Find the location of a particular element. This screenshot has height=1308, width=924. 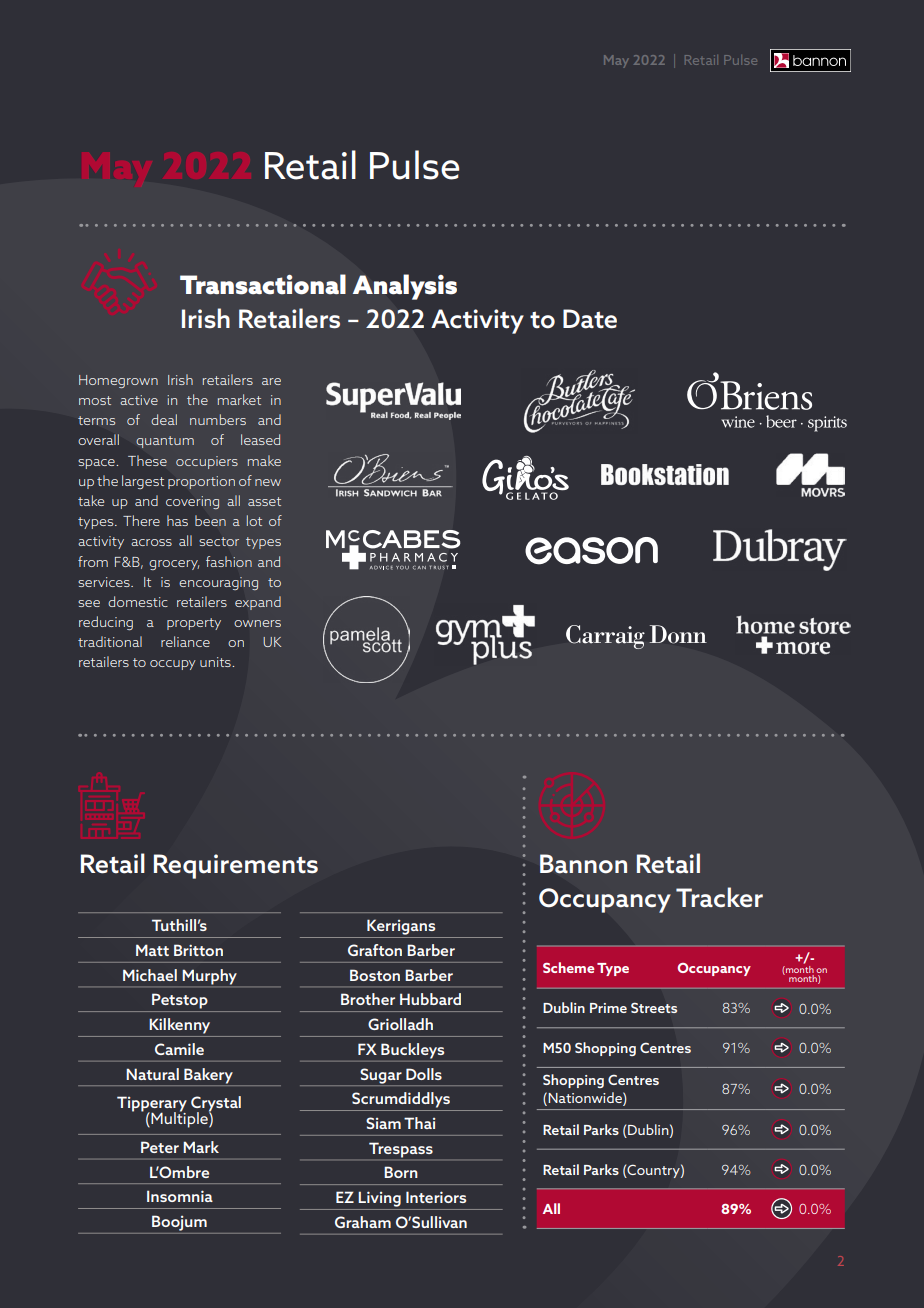

Matt is located at coordinates (152, 950).
